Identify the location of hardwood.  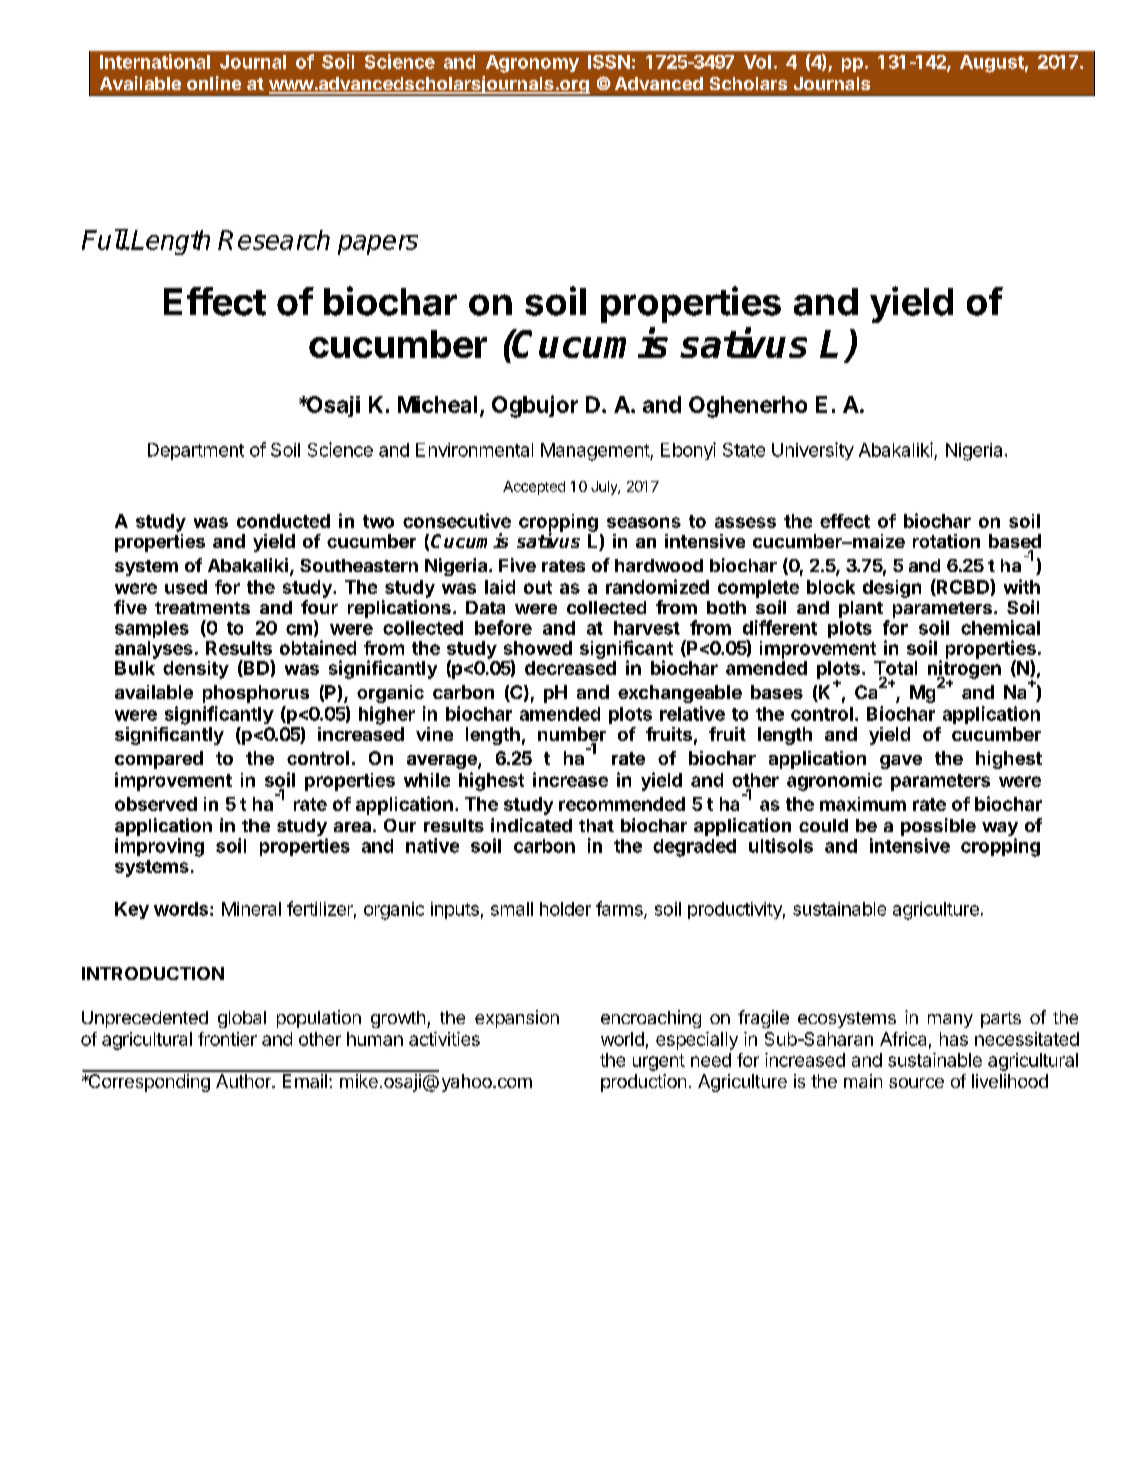
(659, 565).
